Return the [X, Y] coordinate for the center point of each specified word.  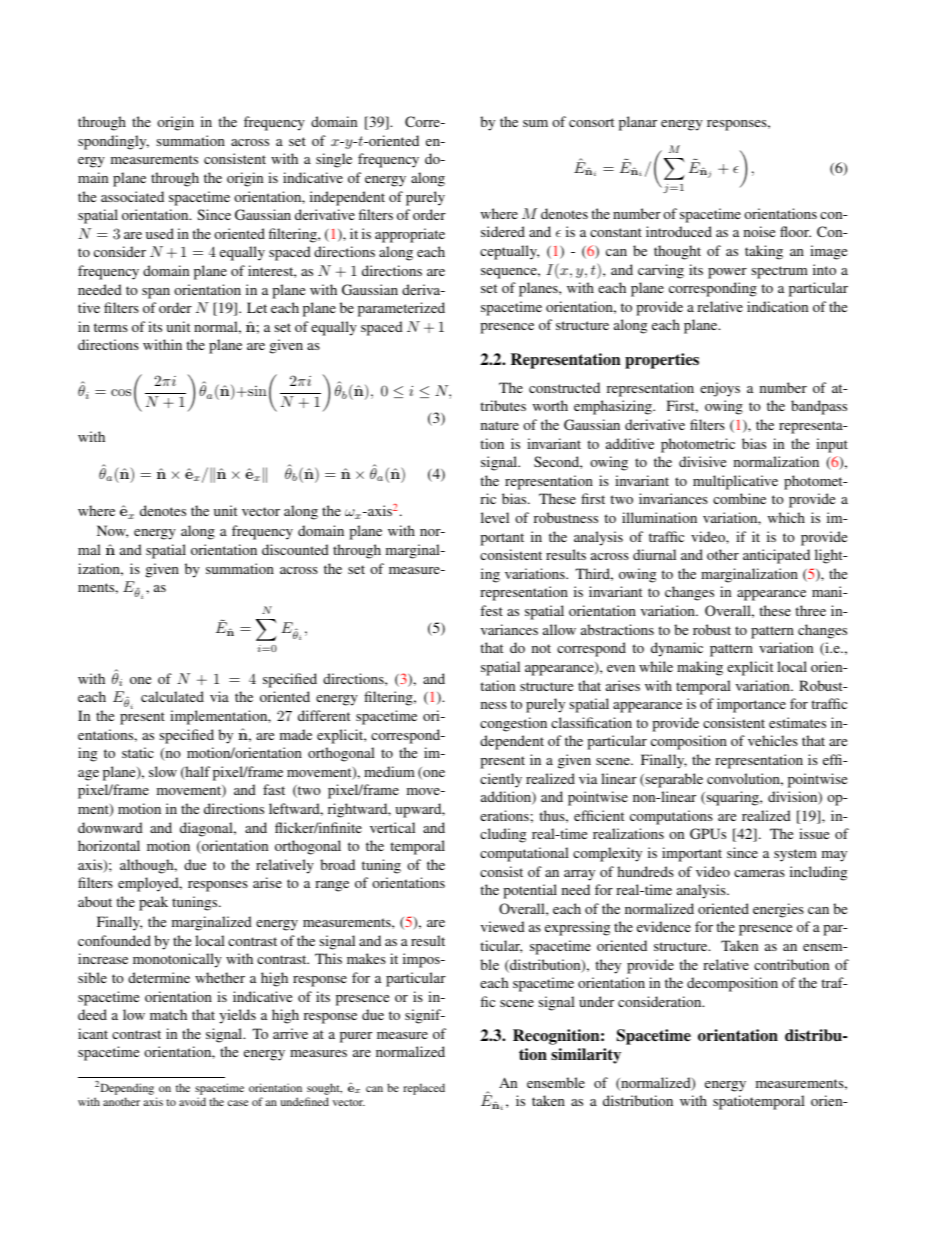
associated [132, 196]
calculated [172, 696]
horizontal [109, 845]
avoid [192, 1101]
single [334, 160]
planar [638, 123]
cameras [759, 873]
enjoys [720, 389]
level [495, 517]
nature [500, 425]
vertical [392, 827]
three [810, 610]
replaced [424, 1089]
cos [121, 392]
